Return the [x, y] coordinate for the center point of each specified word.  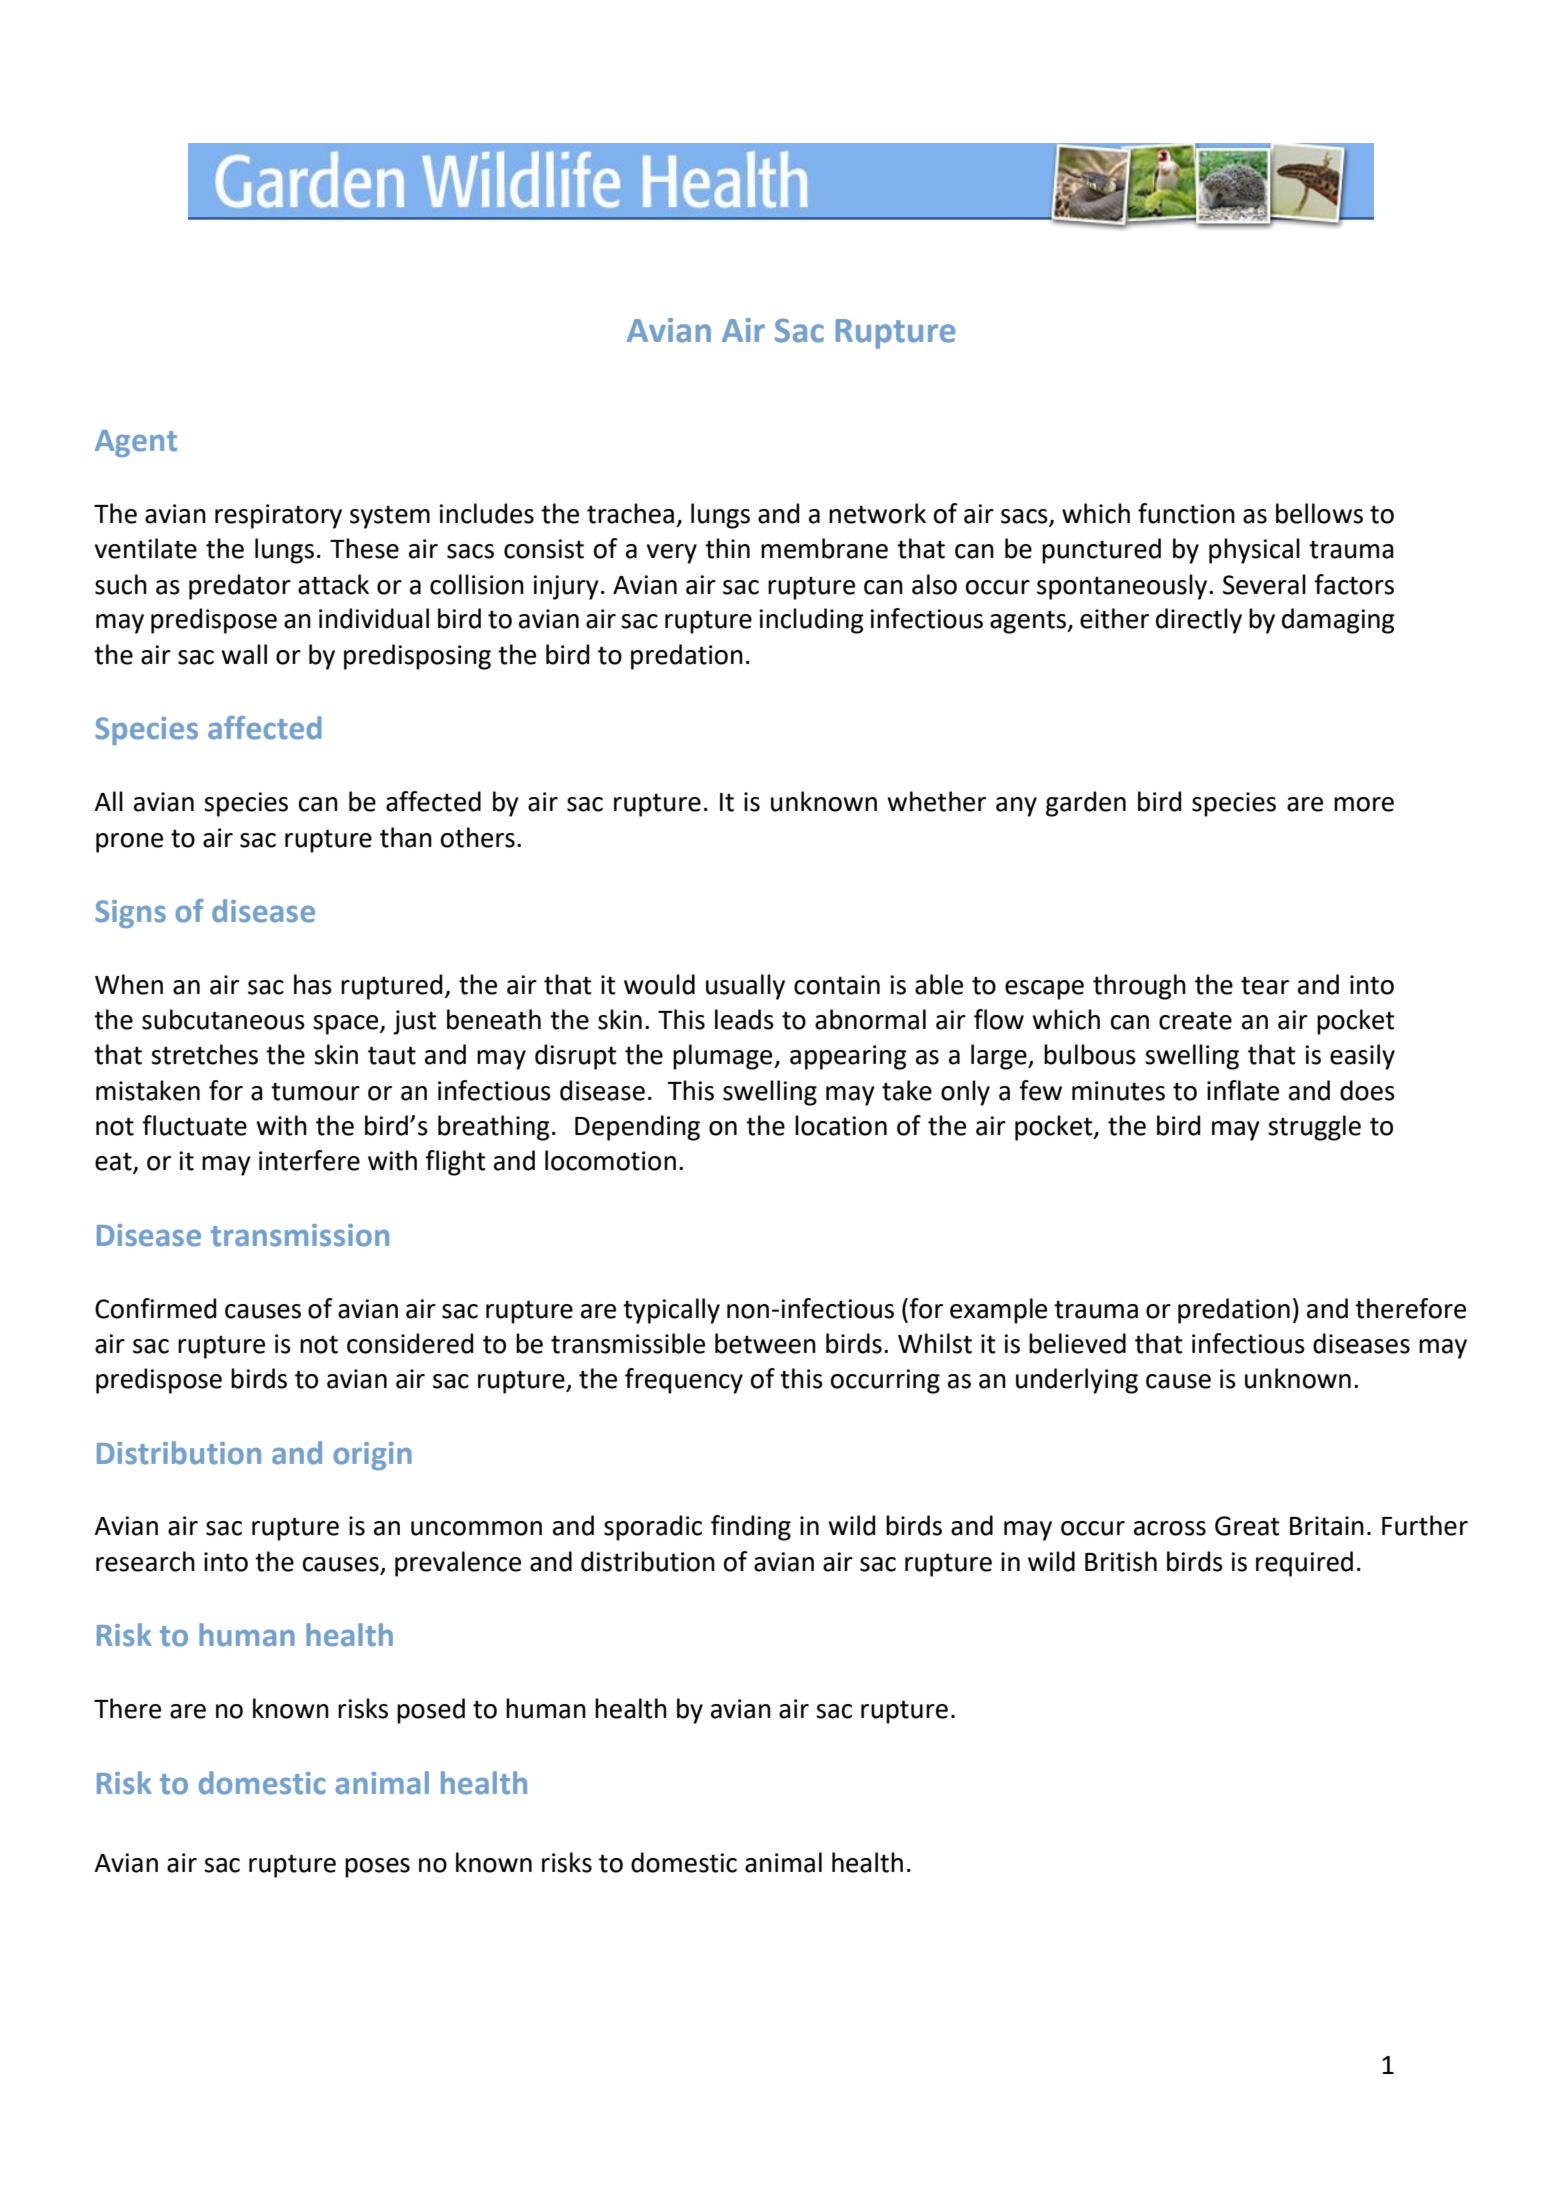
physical [1254, 551]
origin [373, 1456]
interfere [309, 1160]
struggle [1314, 1128]
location [841, 1125]
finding [751, 1528]
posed [431, 1711]
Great [1247, 1526]
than [406, 837]
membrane [824, 548]
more [1364, 804]
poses [377, 1868]
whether [936, 801]
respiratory [278, 516]
